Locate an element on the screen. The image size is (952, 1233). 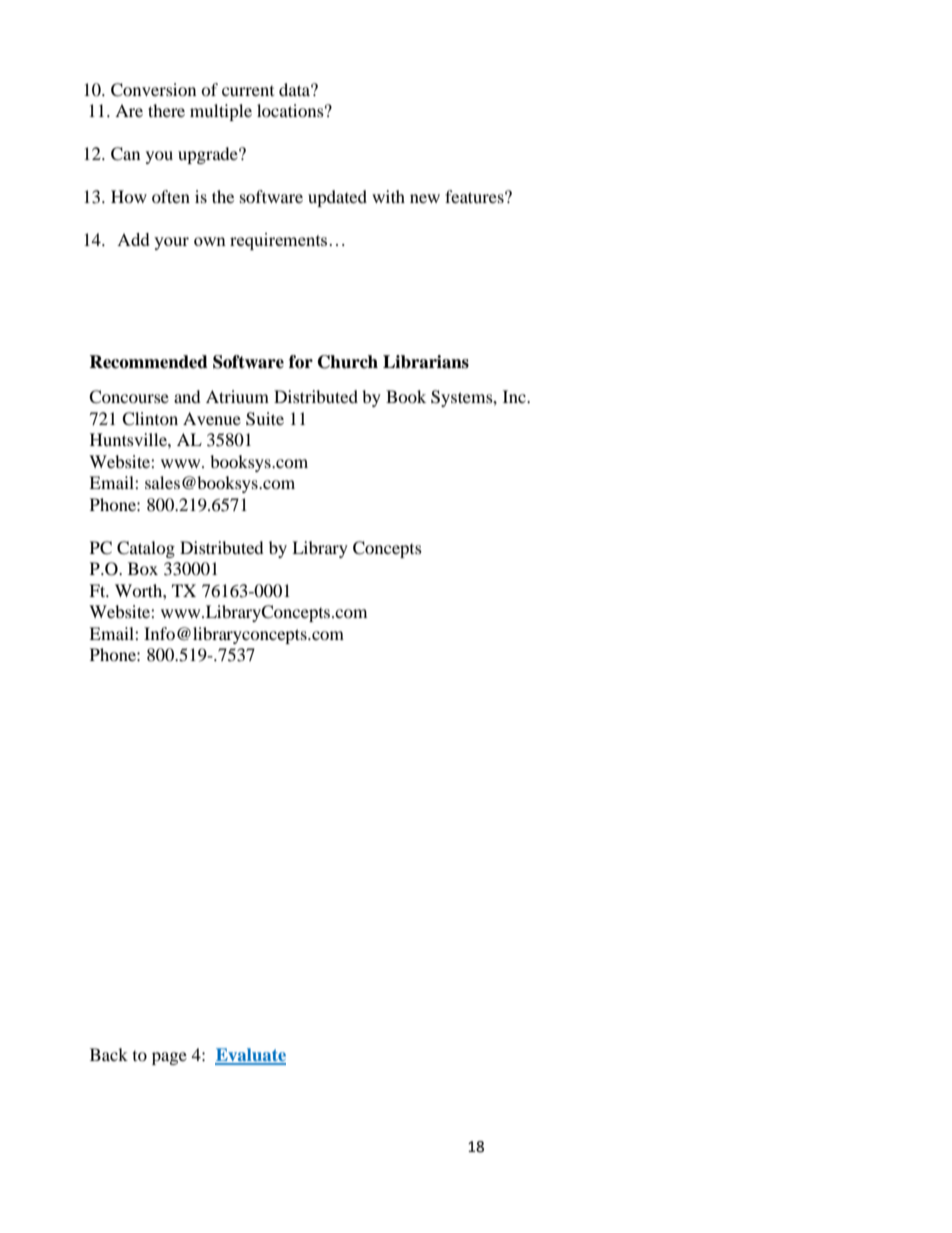
page is located at coordinates (169, 1058).
